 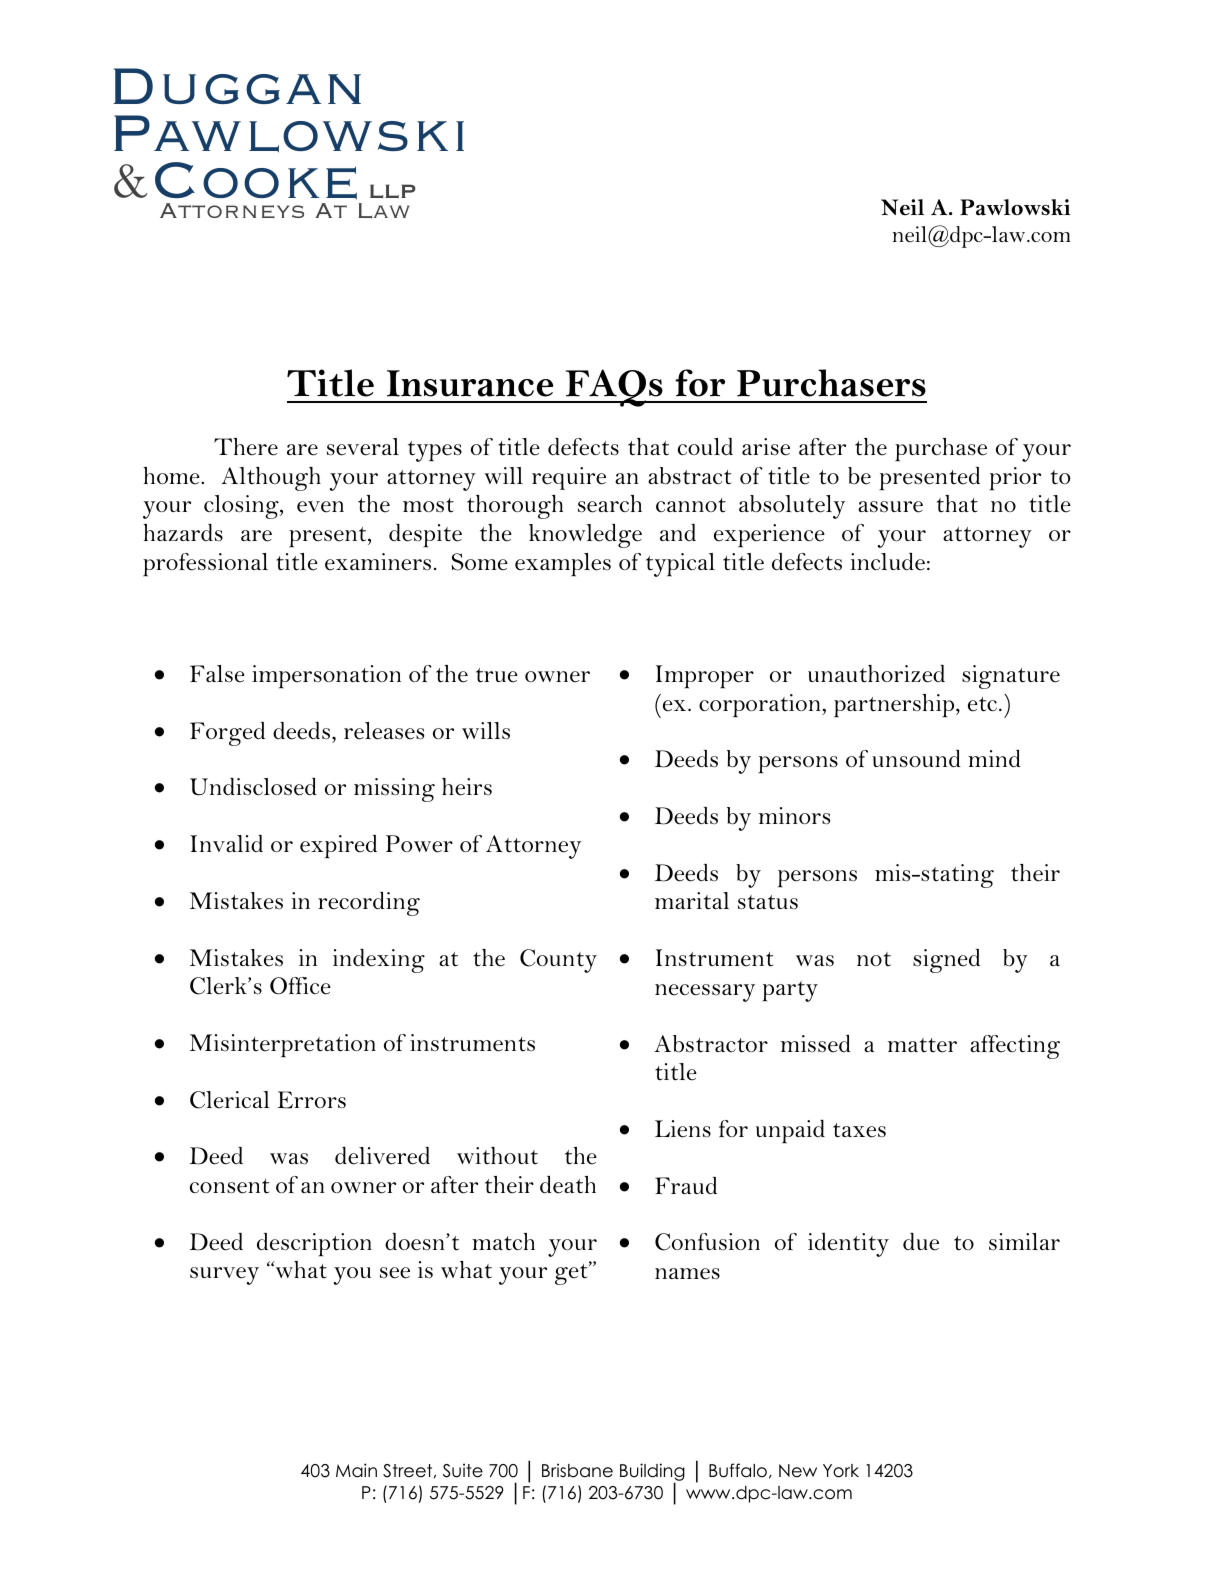 I want to click on arise, so click(x=766, y=447).
